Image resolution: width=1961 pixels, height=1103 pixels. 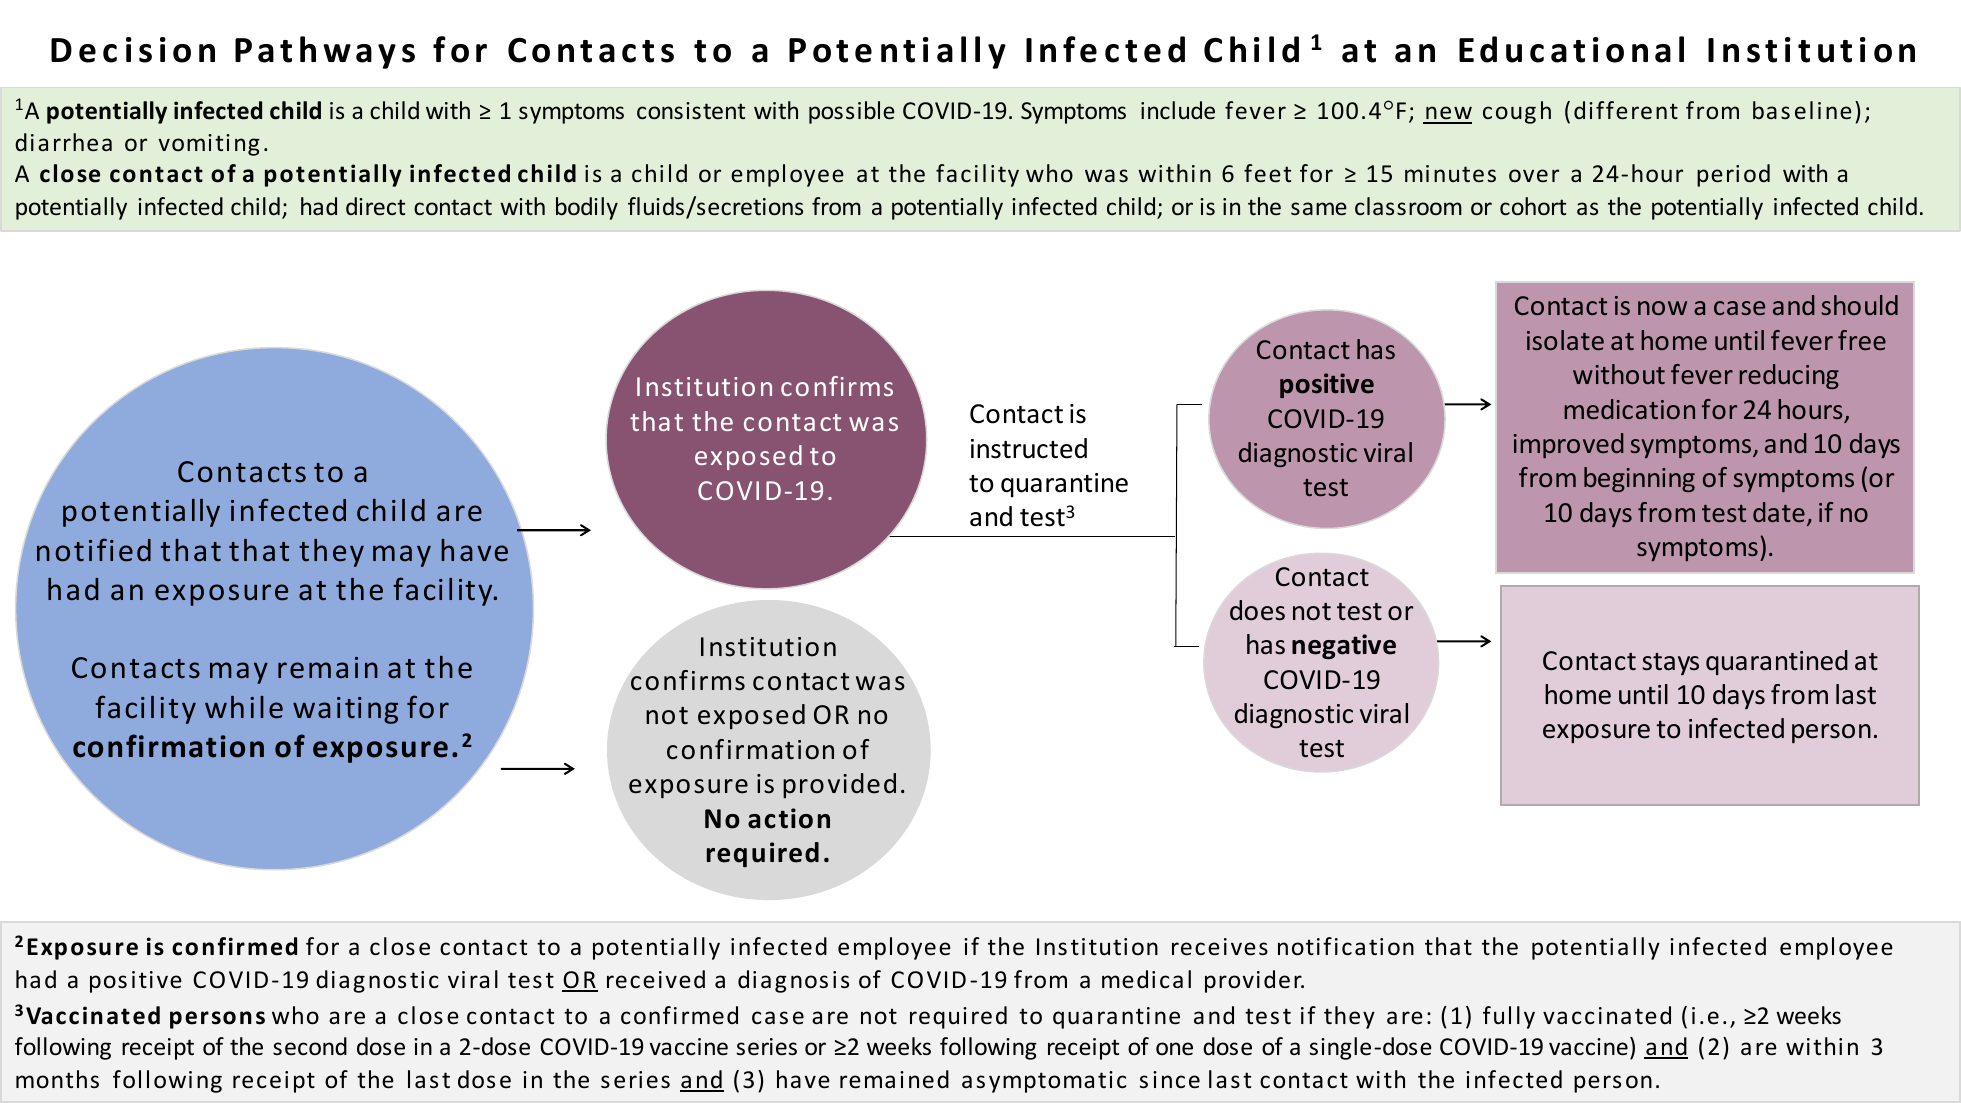 I want to click on while, so click(x=244, y=707).
